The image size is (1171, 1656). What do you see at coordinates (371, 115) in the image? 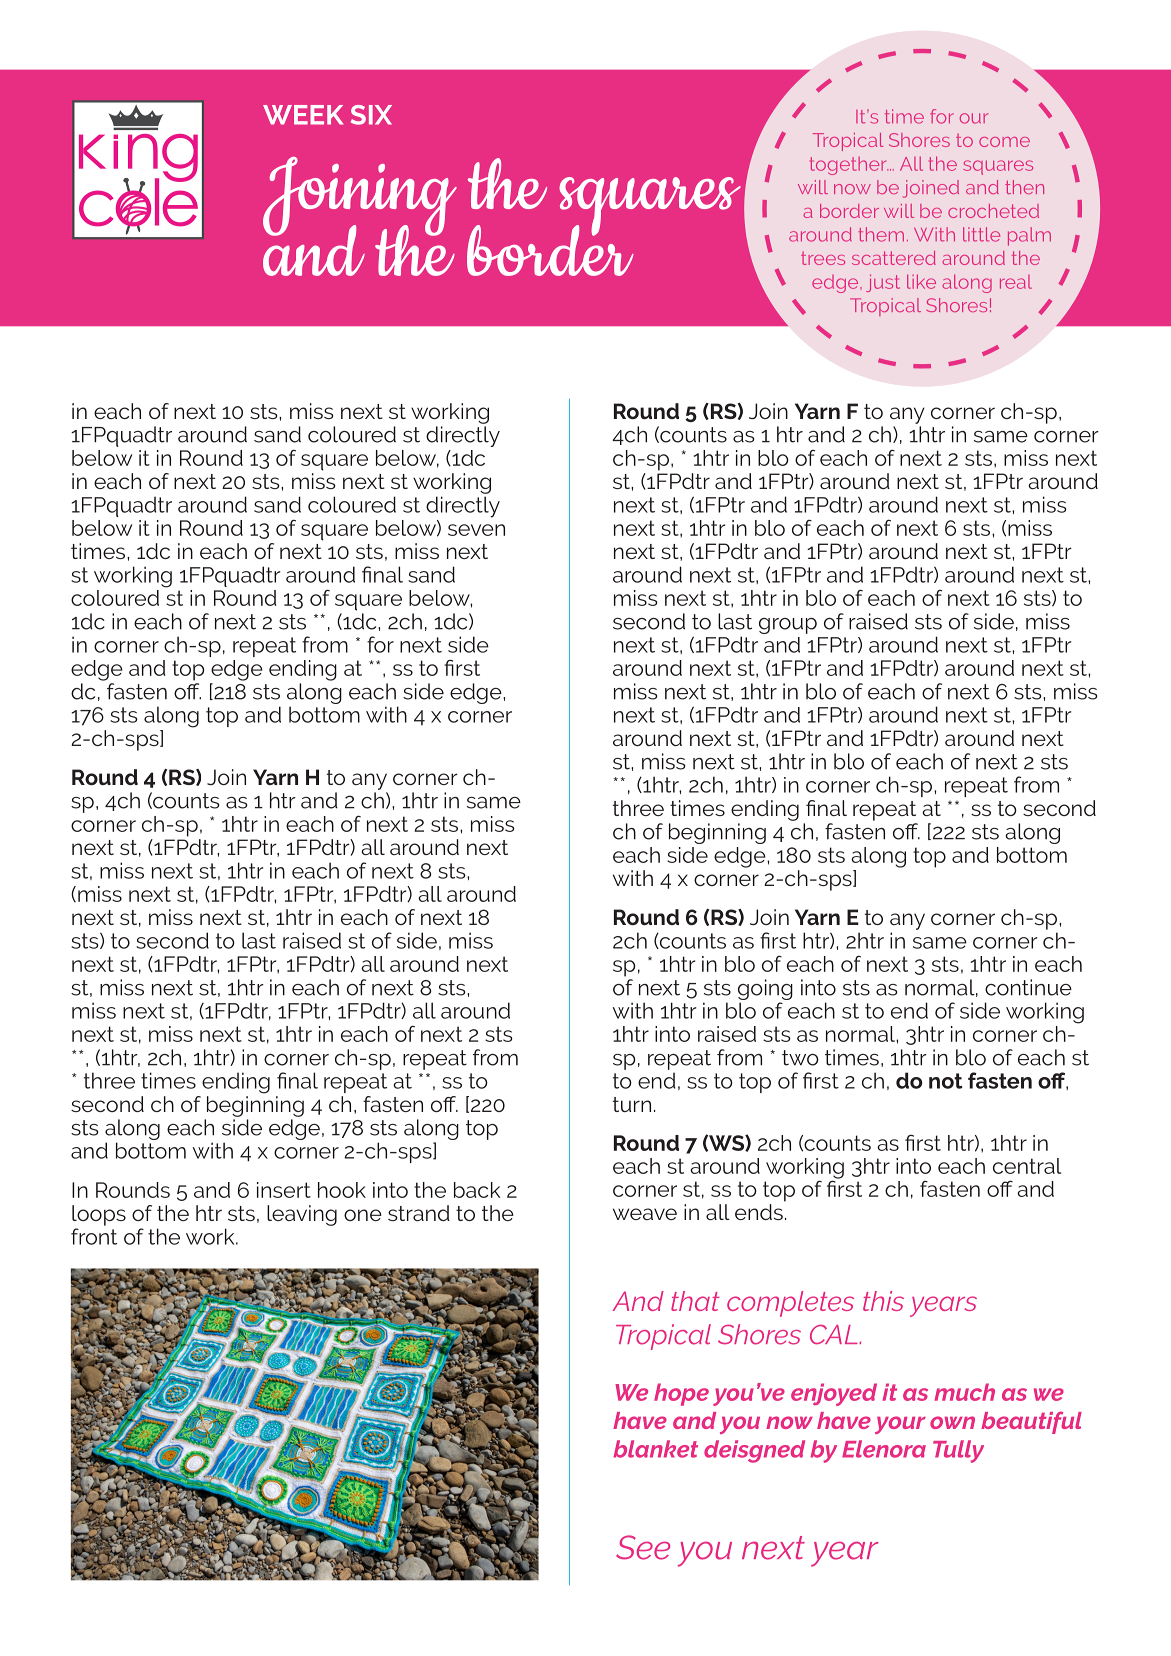
I see `SIX` at bounding box center [371, 115].
